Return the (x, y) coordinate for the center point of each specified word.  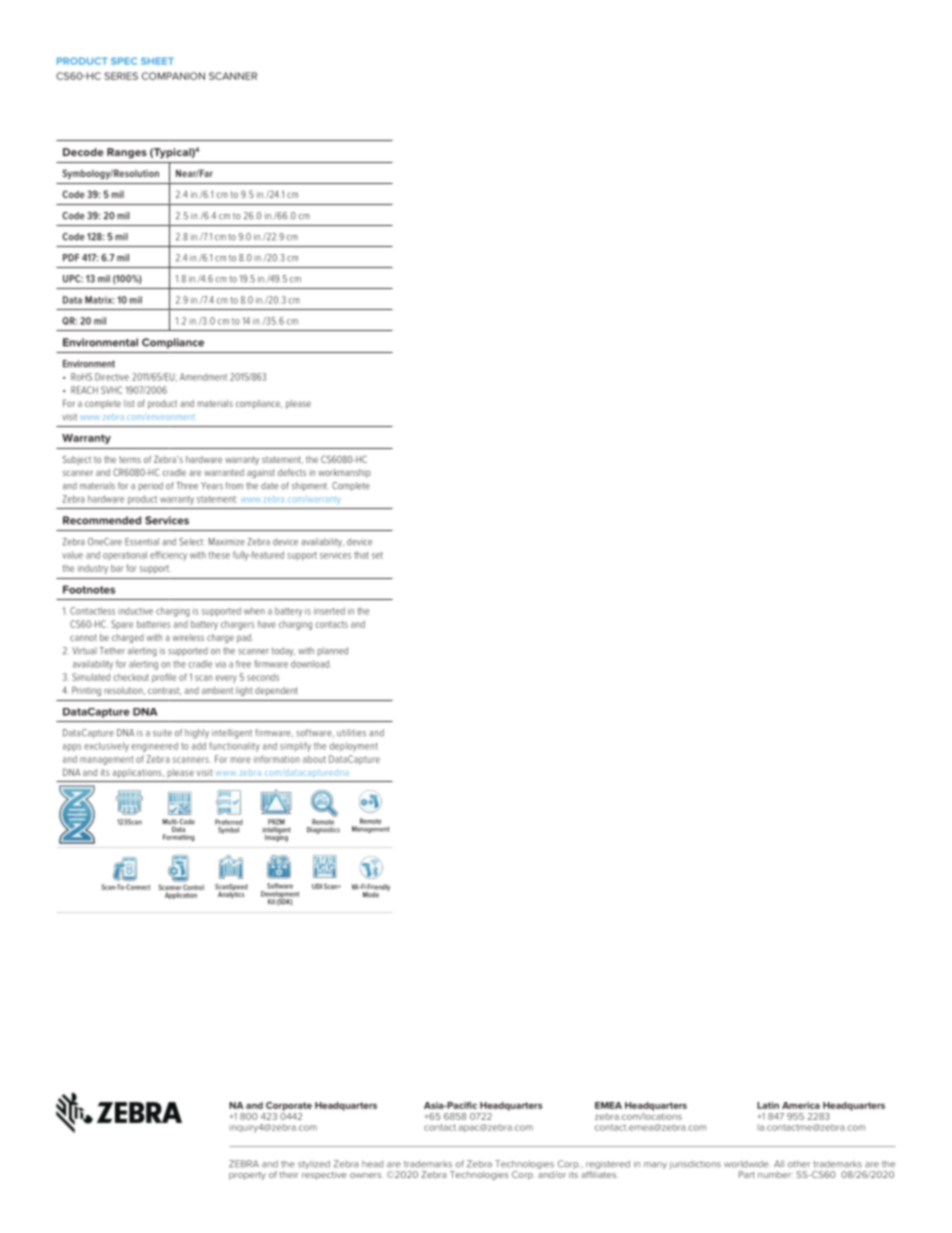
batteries (154, 624)
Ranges (127, 153)
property (247, 1176)
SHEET (157, 61)
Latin (768, 1105)
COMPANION (173, 76)
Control (193, 887)
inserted (329, 611)
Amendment (203, 377)
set (377, 555)
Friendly (378, 888)
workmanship (344, 473)
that (361, 555)
